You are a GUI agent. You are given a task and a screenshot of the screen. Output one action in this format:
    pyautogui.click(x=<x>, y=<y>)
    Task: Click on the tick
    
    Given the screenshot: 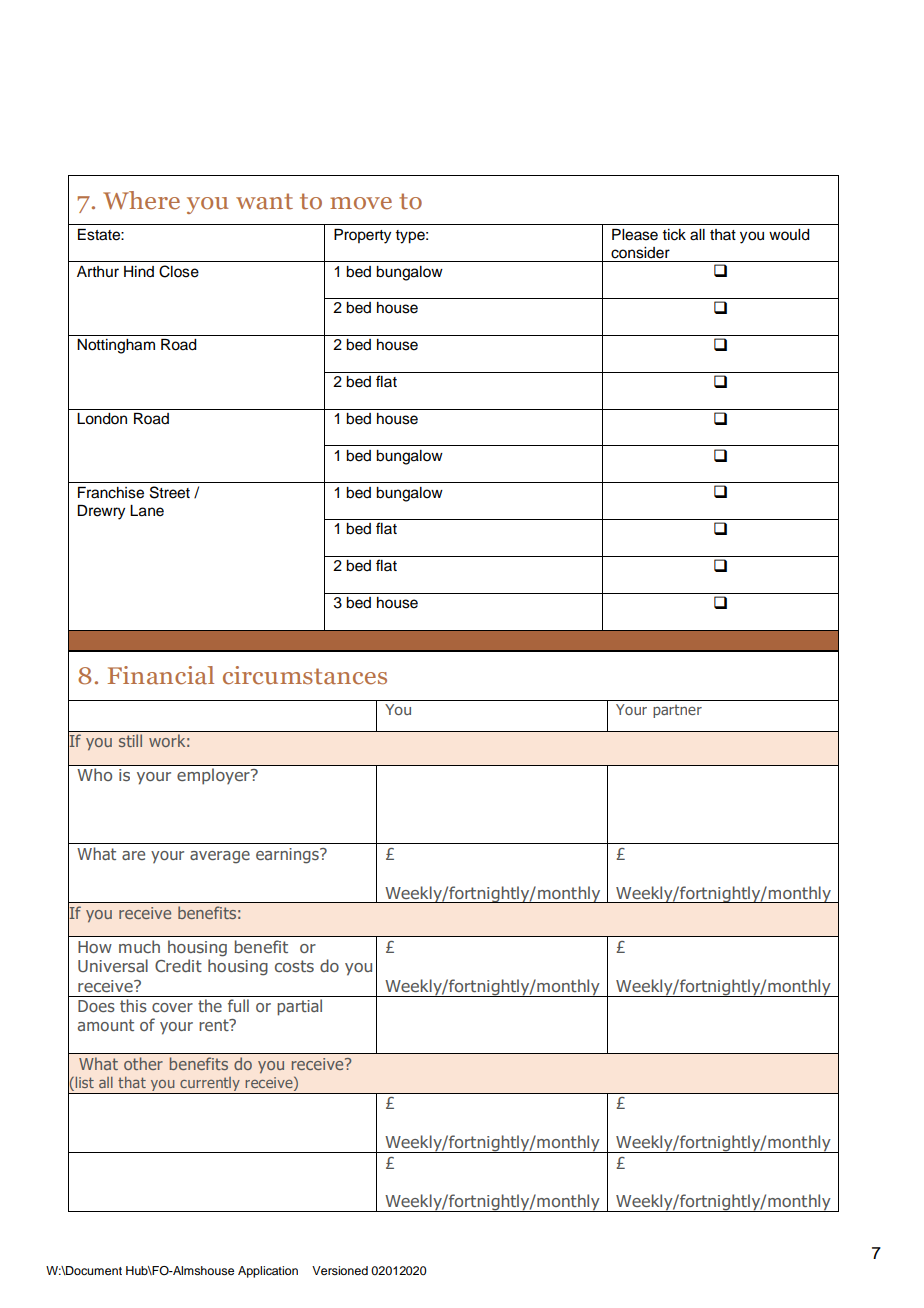 What is the action you would take?
    pyautogui.click(x=674, y=235)
